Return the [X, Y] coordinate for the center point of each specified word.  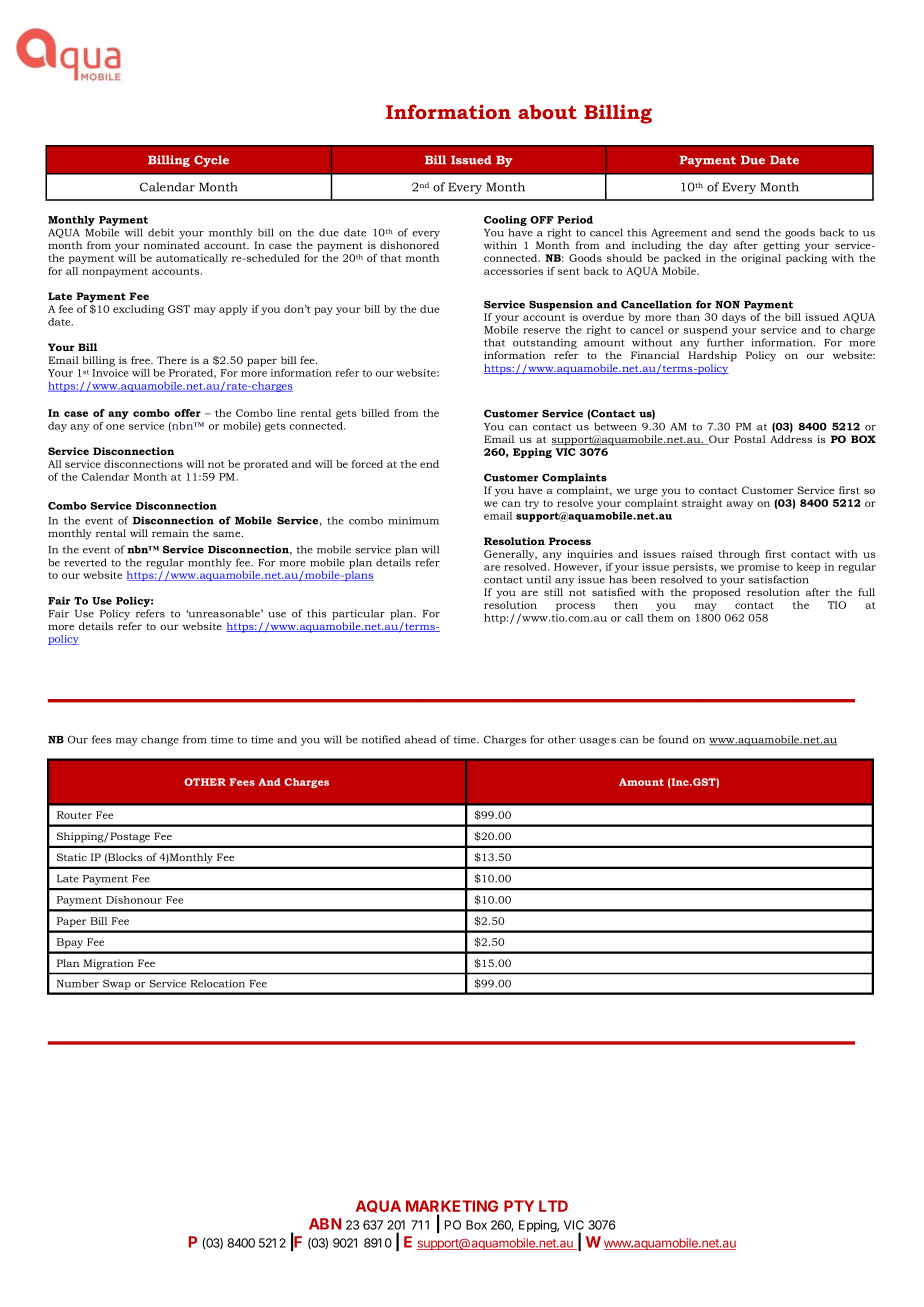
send [748, 232]
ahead [420, 739]
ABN [325, 1224]
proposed [717, 593]
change [160, 740]
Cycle [211, 161]
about [547, 111]
